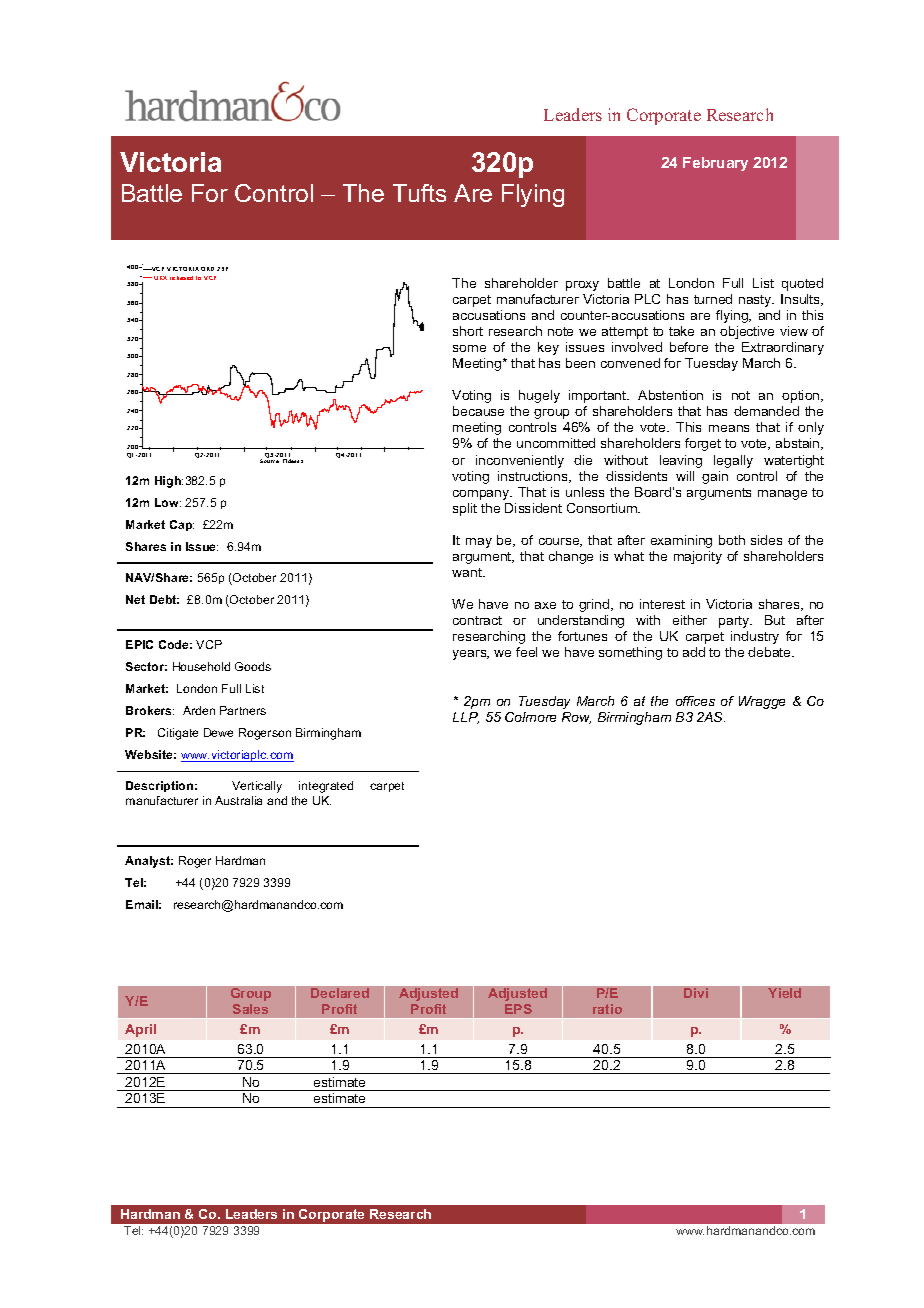 This screenshot has width=924, height=1308. I want to click on Tufts, so click(419, 193).
